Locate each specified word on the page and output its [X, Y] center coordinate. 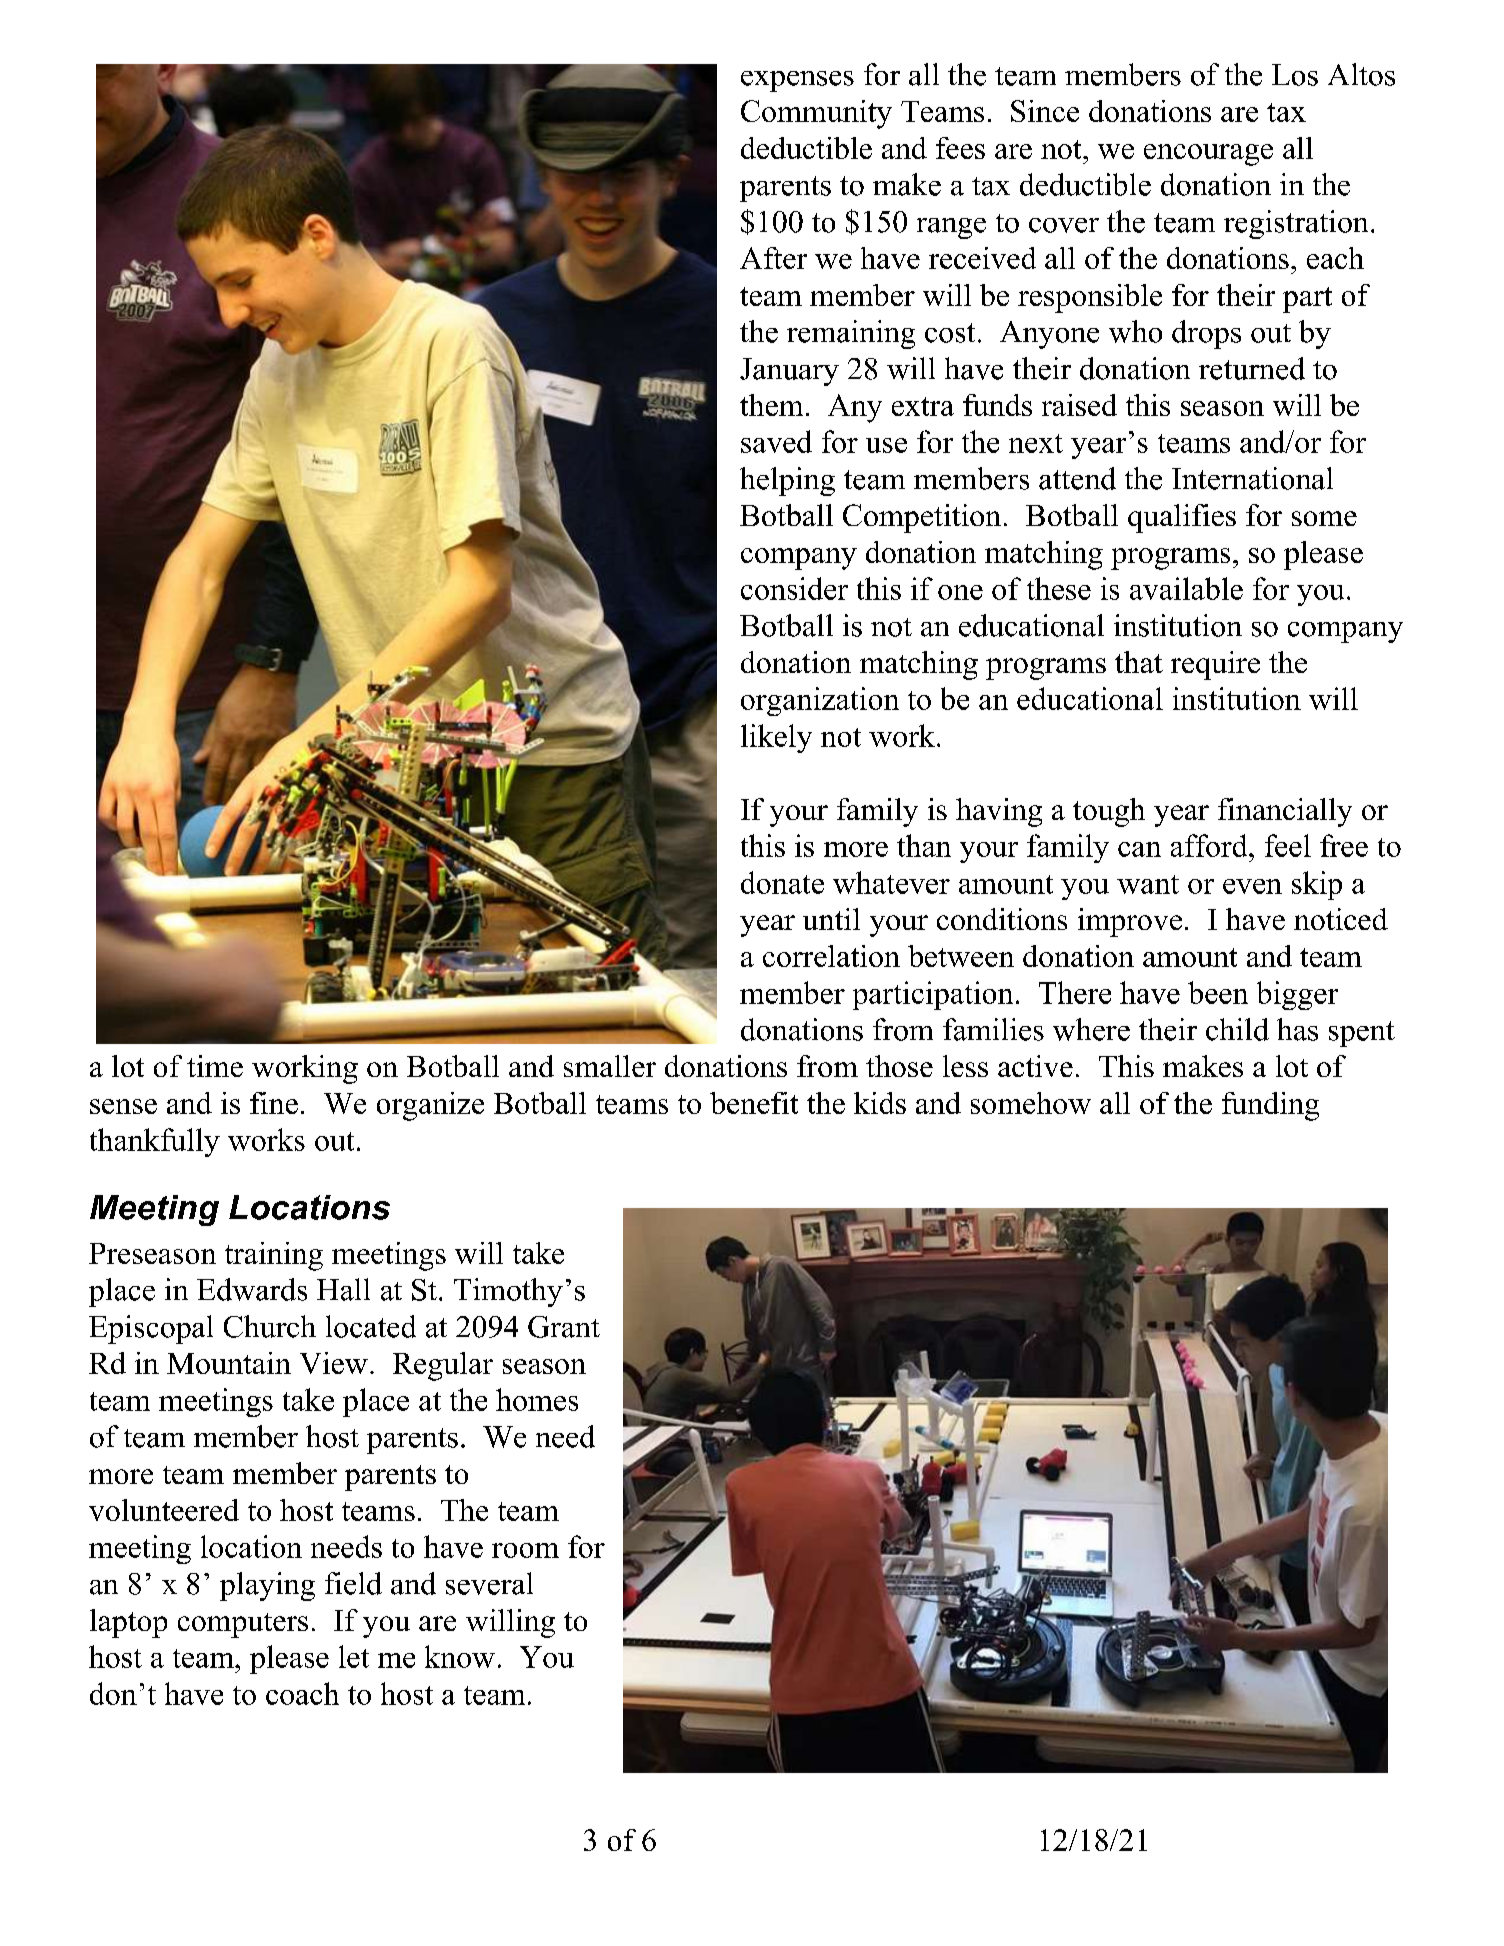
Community [816, 114]
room [525, 1550]
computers [243, 1625]
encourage [1208, 155]
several [489, 1583]
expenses [797, 81]
